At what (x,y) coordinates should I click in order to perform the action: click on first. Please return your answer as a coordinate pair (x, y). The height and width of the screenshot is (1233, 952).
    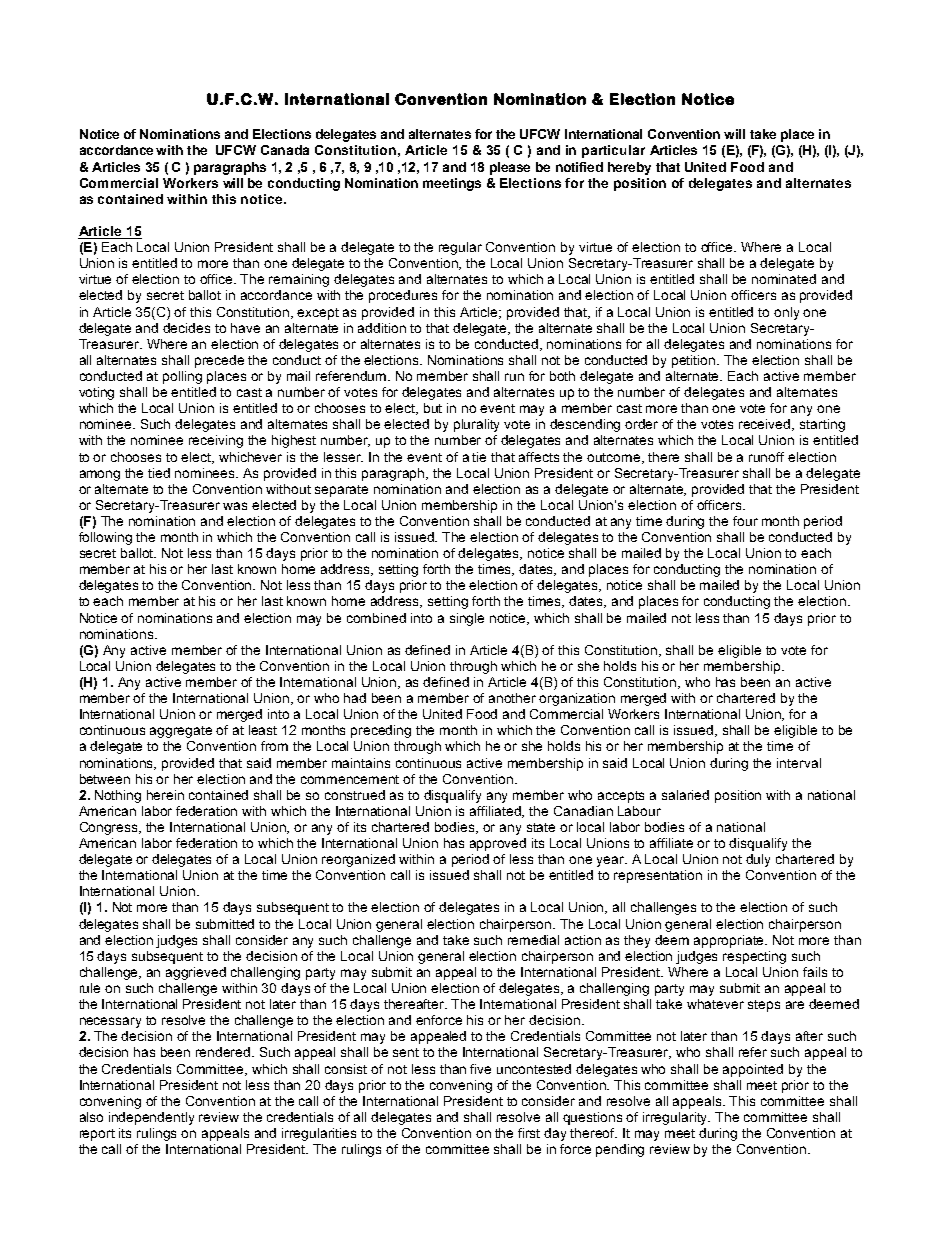
    Looking at the image, I should click on (529, 1133).
